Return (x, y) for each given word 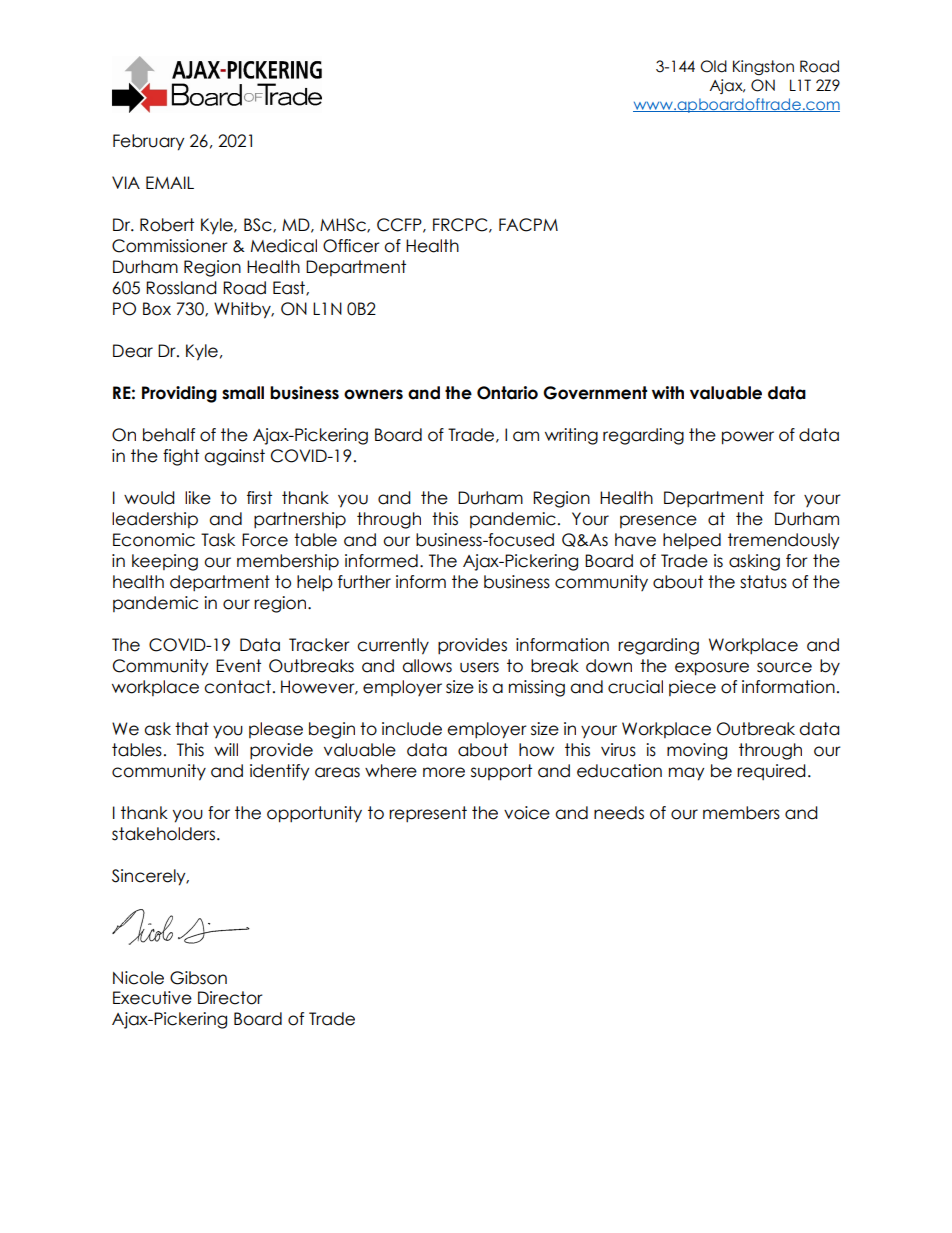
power (748, 438)
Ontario (507, 393)
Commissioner (170, 246)
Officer (351, 246)
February (149, 142)
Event (238, 666)
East (290, 288)
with (668, 392)
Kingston (763, 67)
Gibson (198, 978)
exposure (712, 669)
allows (427, 666)
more (444, 772)
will (226, 749)
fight (181, 457)
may (687, 774)
